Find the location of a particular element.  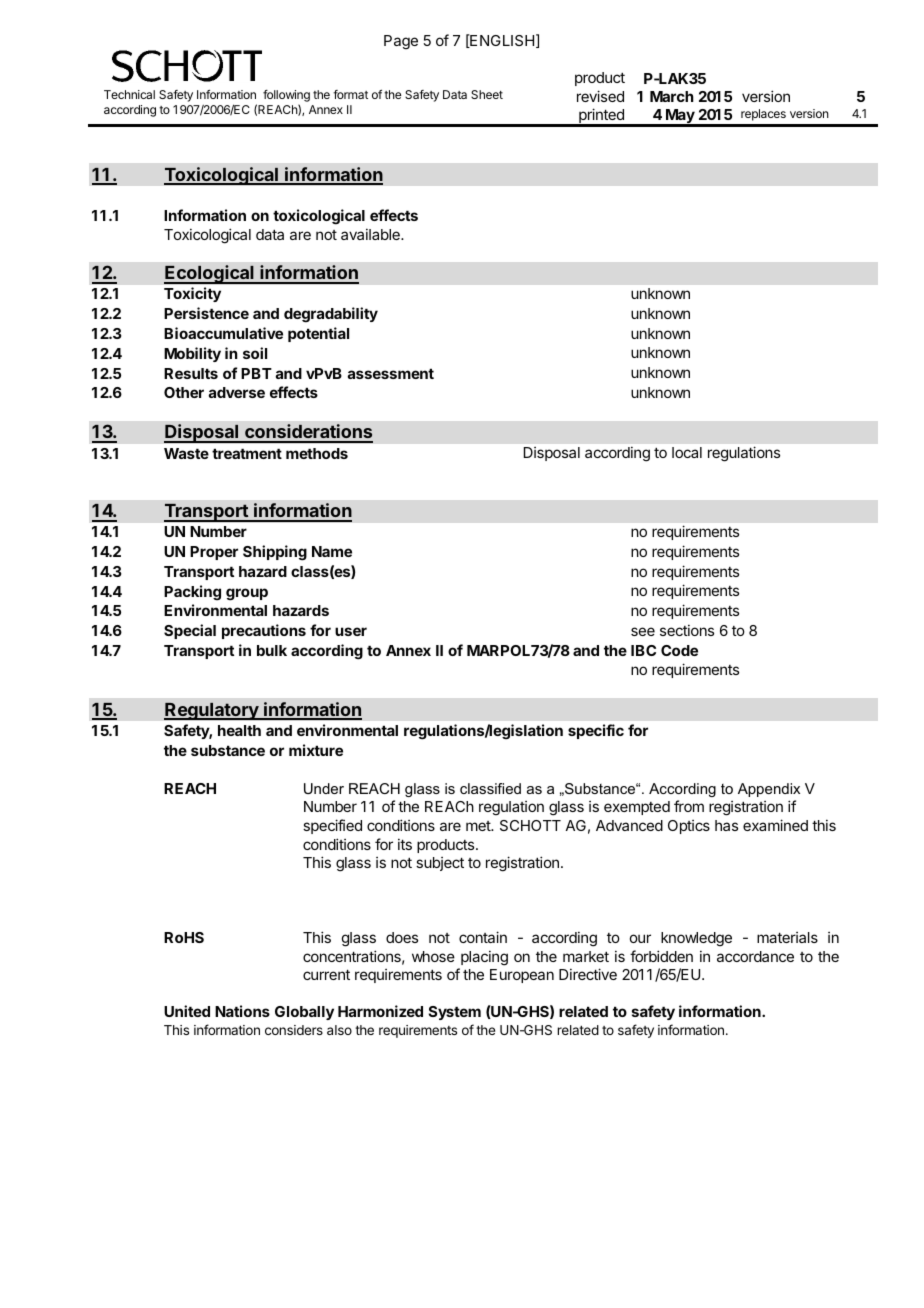

Sheet is located at coordinates (487, 94).
